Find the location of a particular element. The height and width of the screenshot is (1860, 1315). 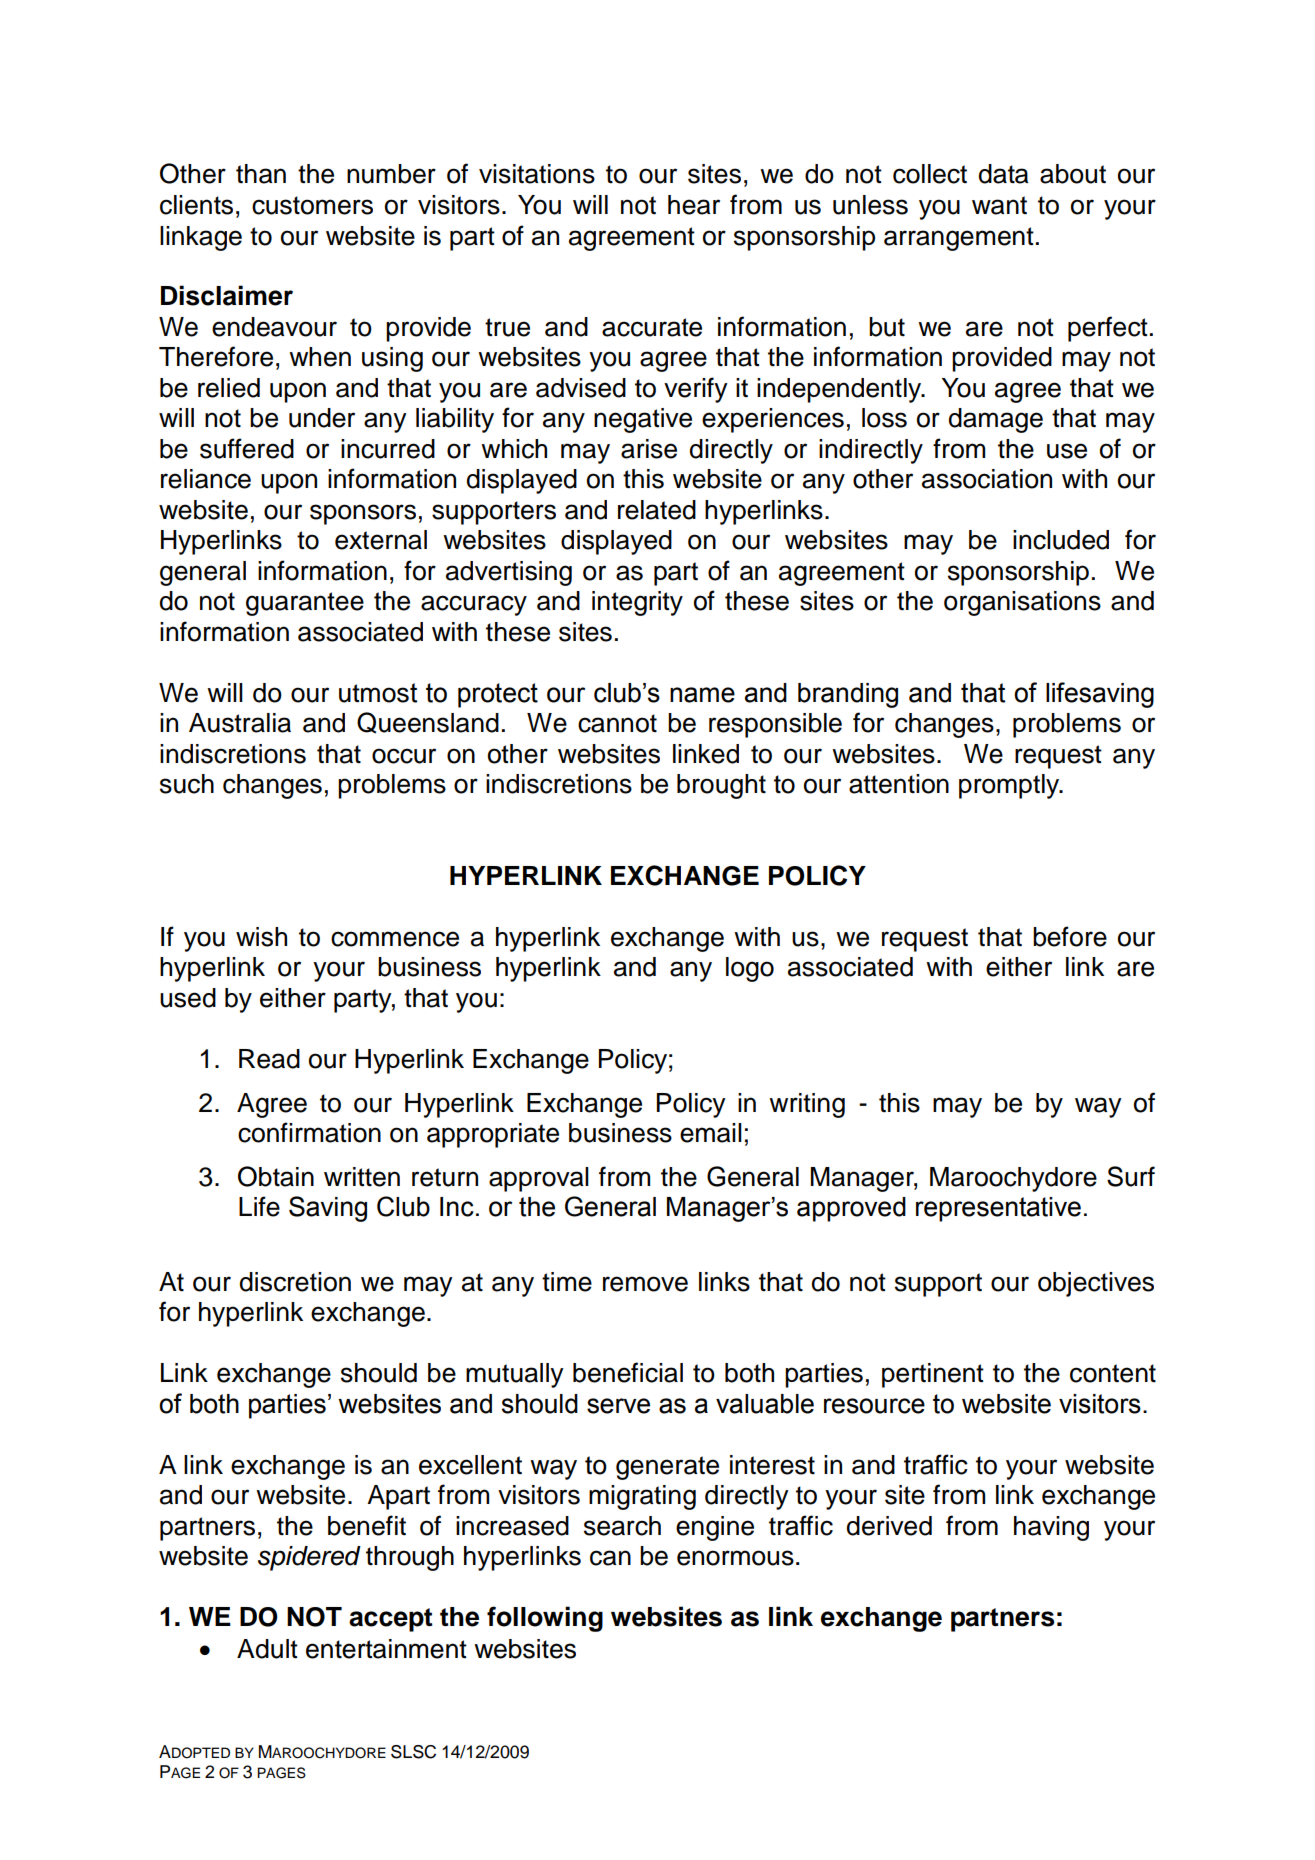

enormous is located at coordinates (735, 1558).
